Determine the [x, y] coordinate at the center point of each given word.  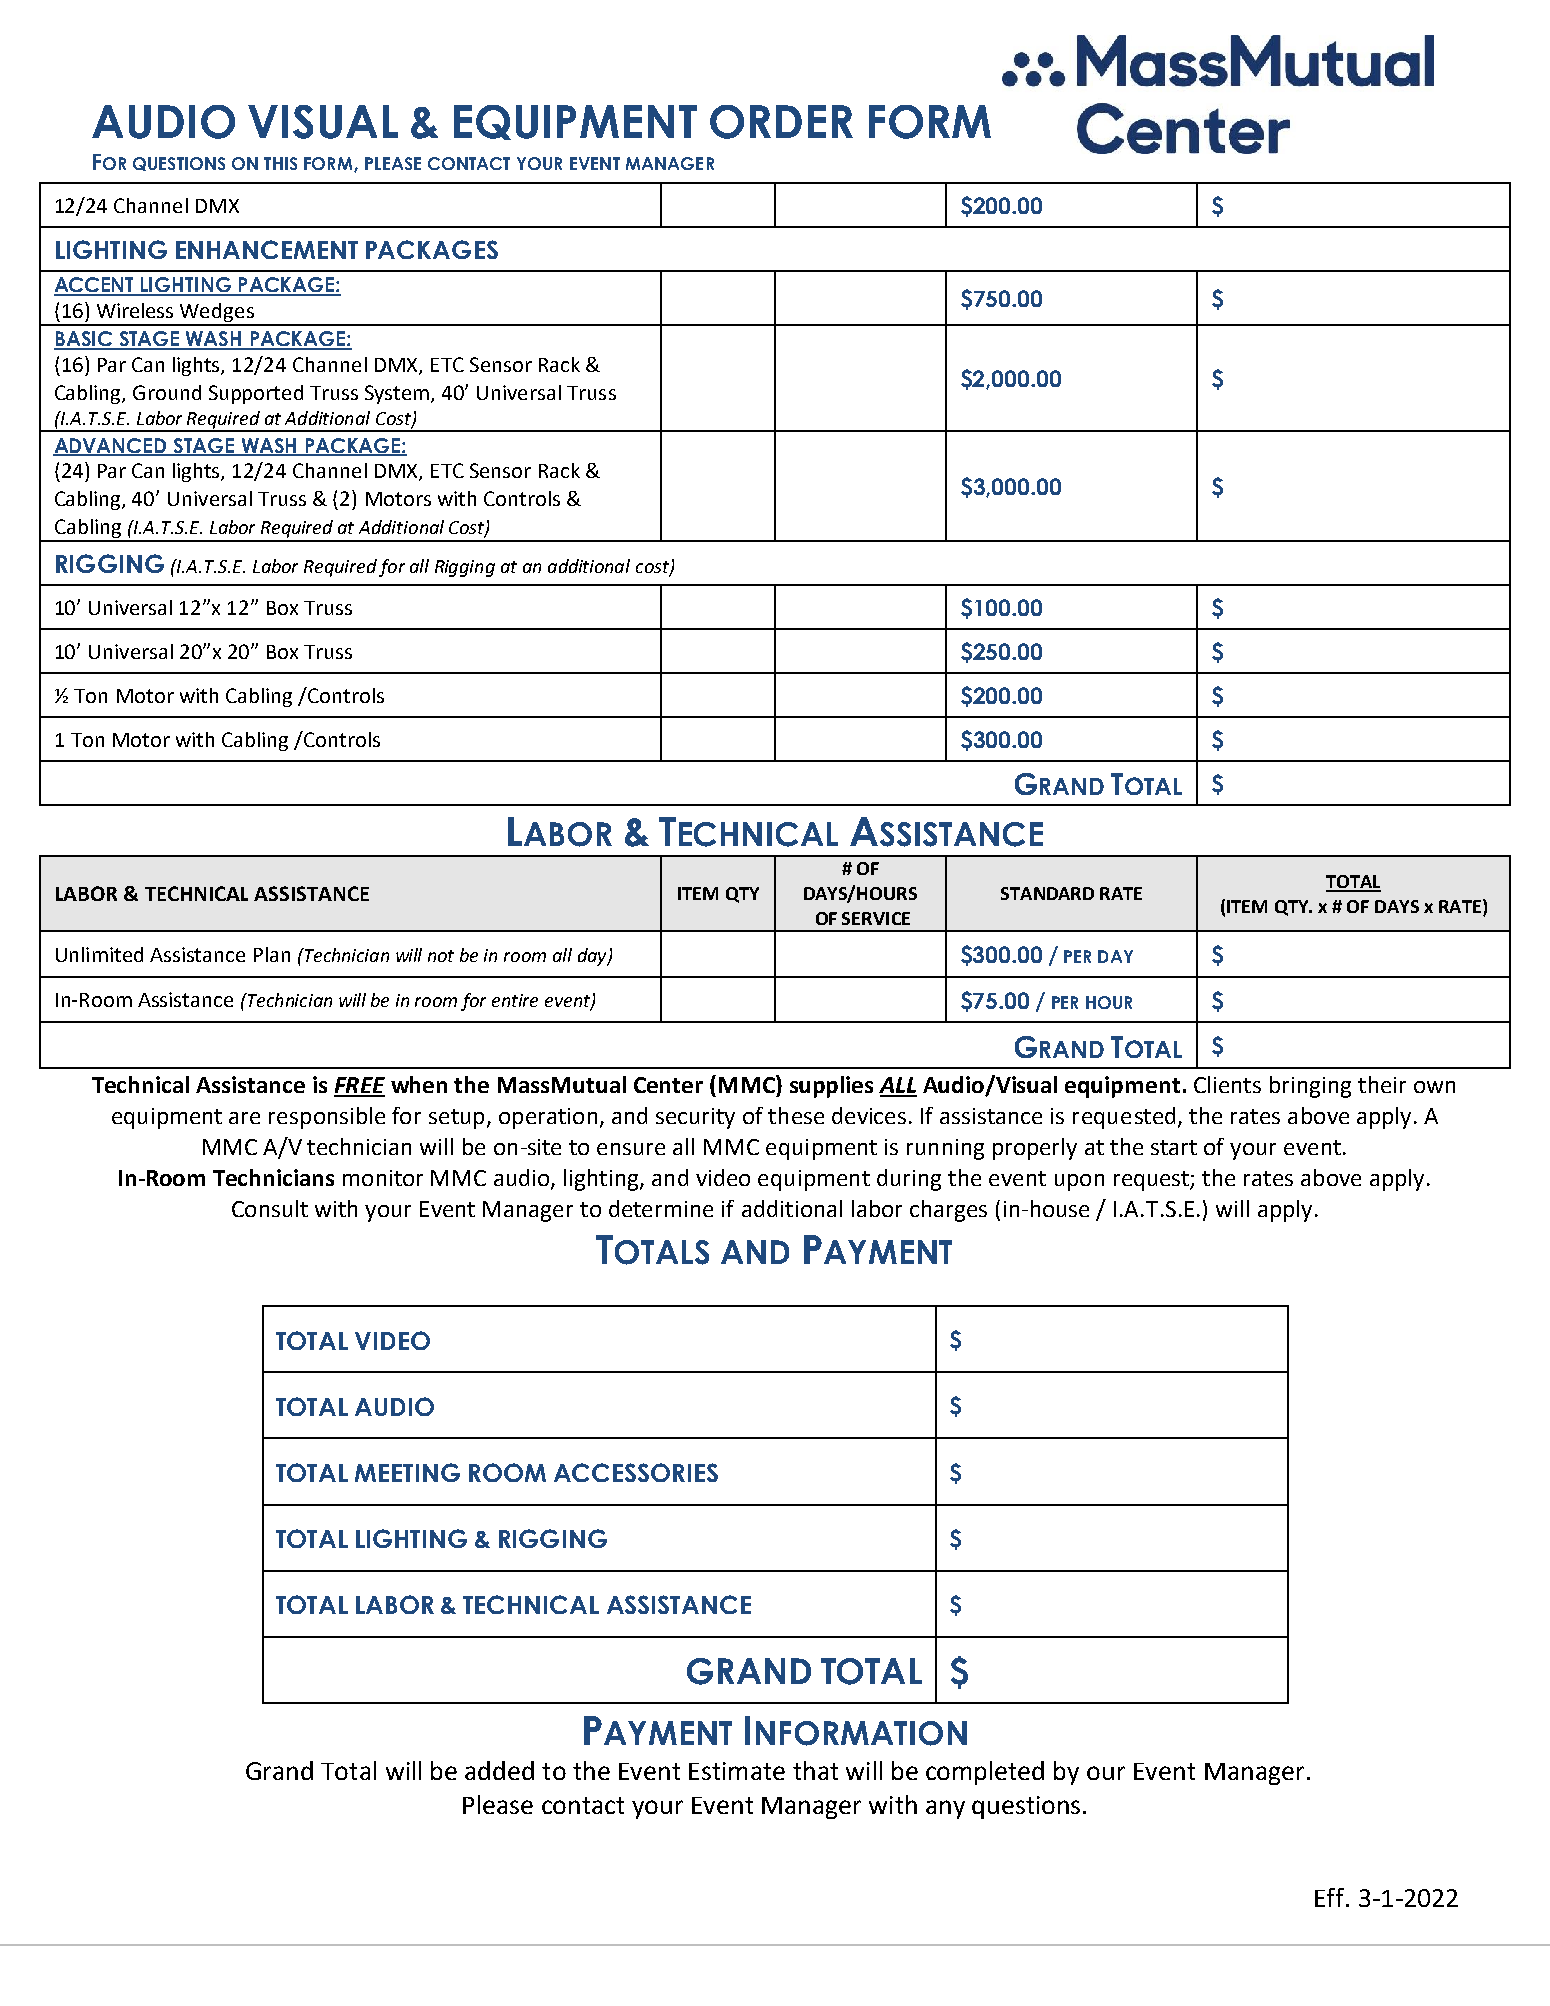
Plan [272, 954]
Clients [1227, 1084]
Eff [1331, 1897]
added [499, 1770]
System [398, 394]
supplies [831, 1087]
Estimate [737, 1771]
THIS [280, 163]
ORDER [781, 122]
